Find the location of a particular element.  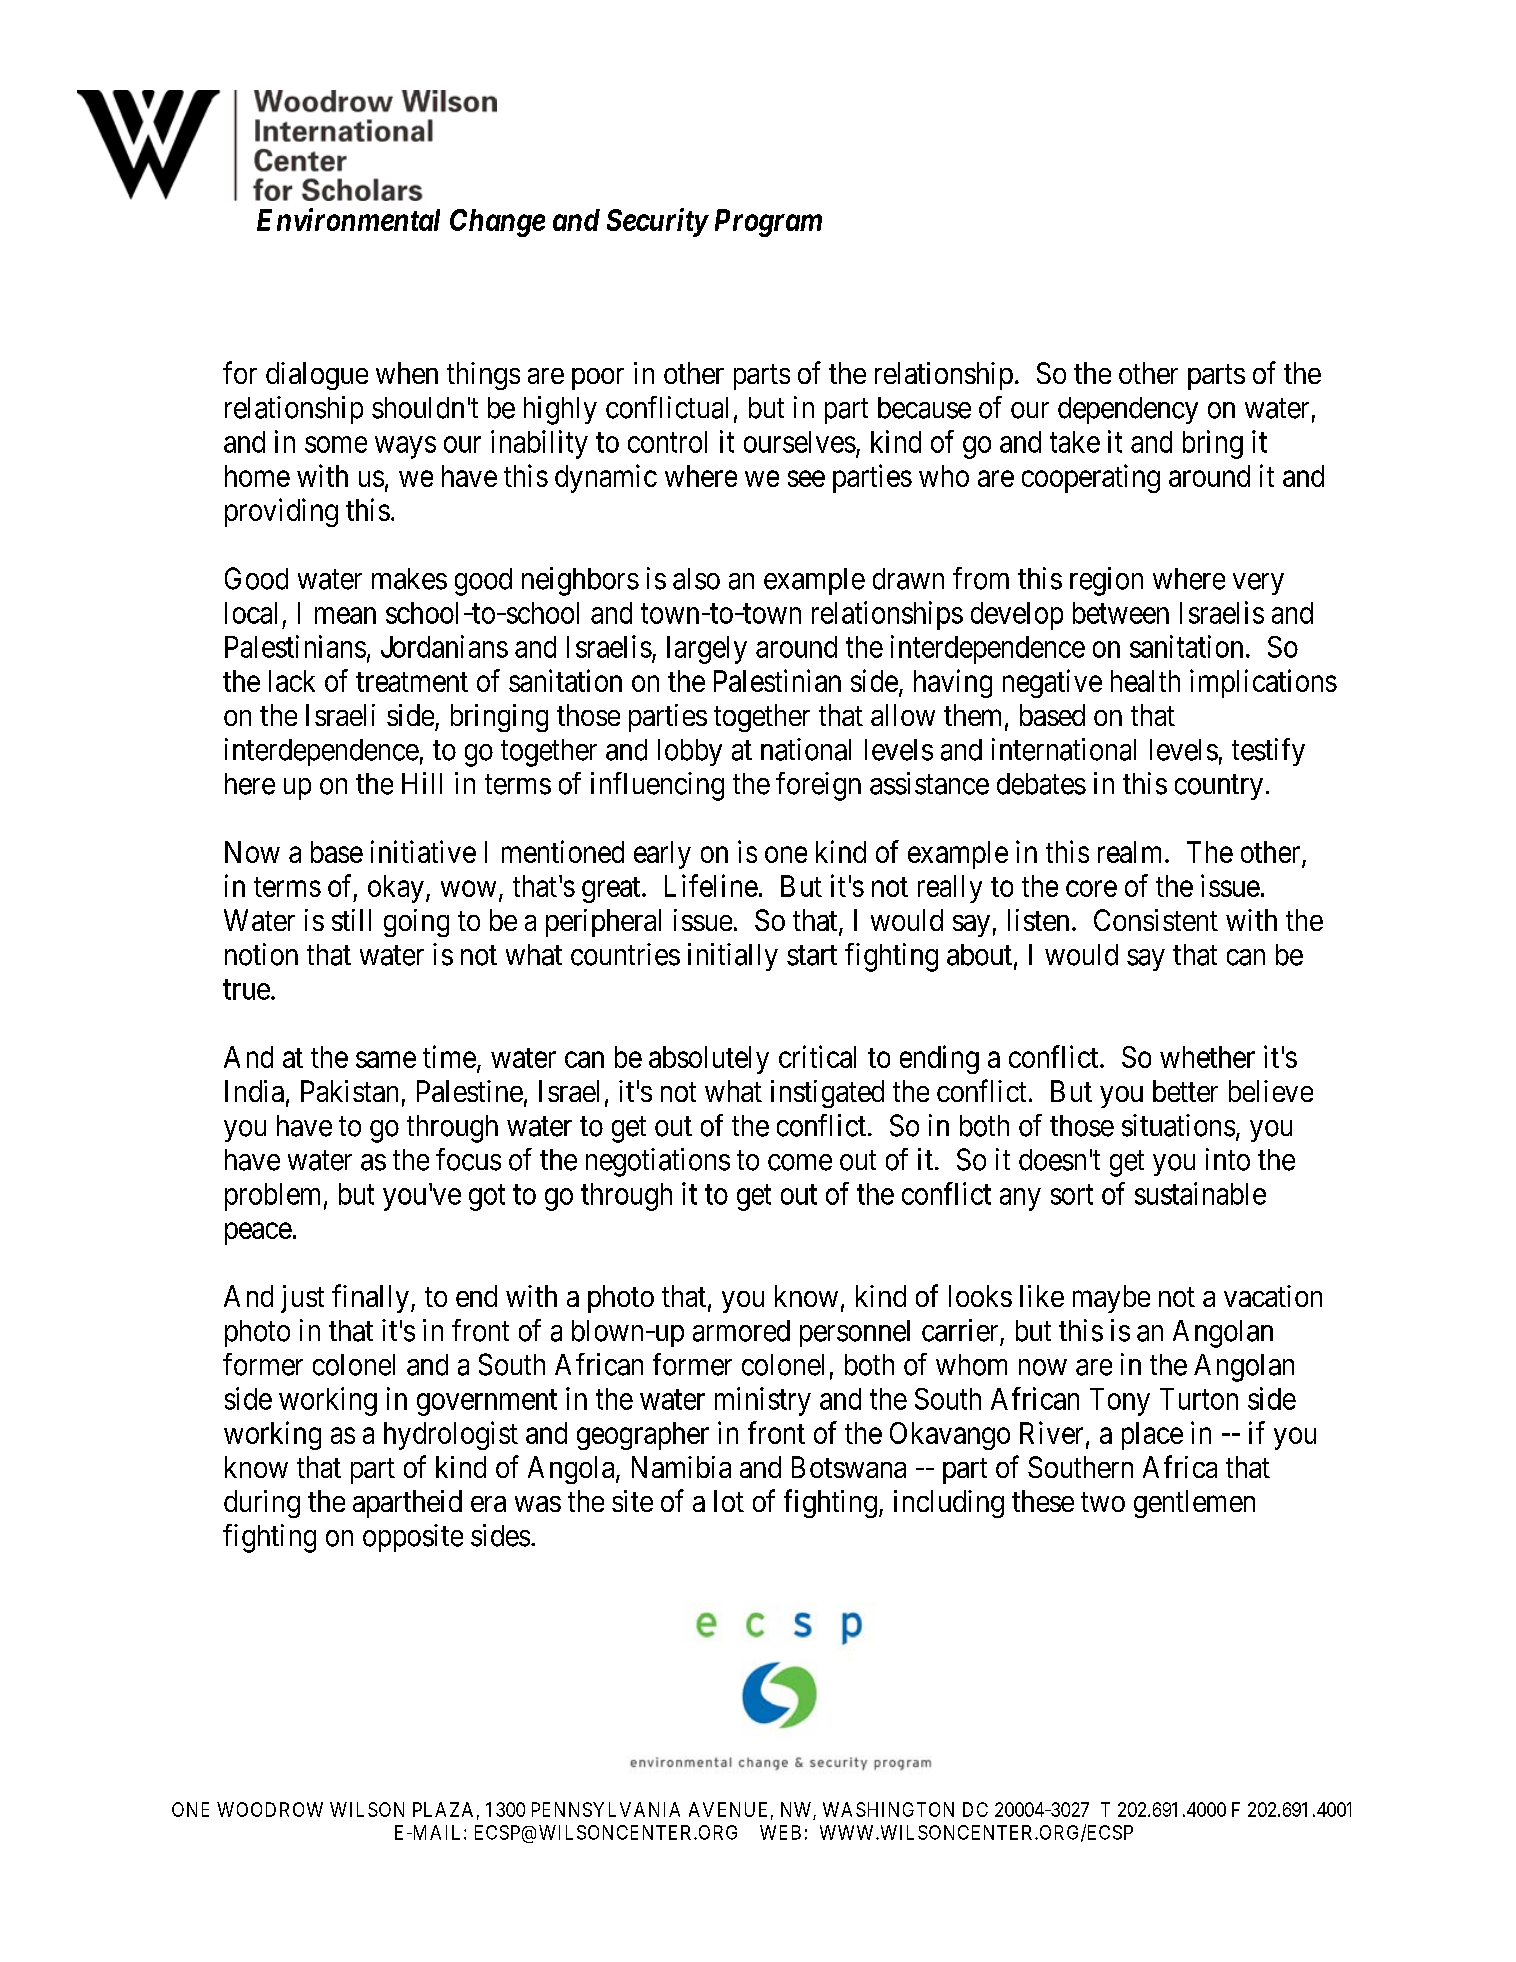

largely is located at coordinates (707, 650).
